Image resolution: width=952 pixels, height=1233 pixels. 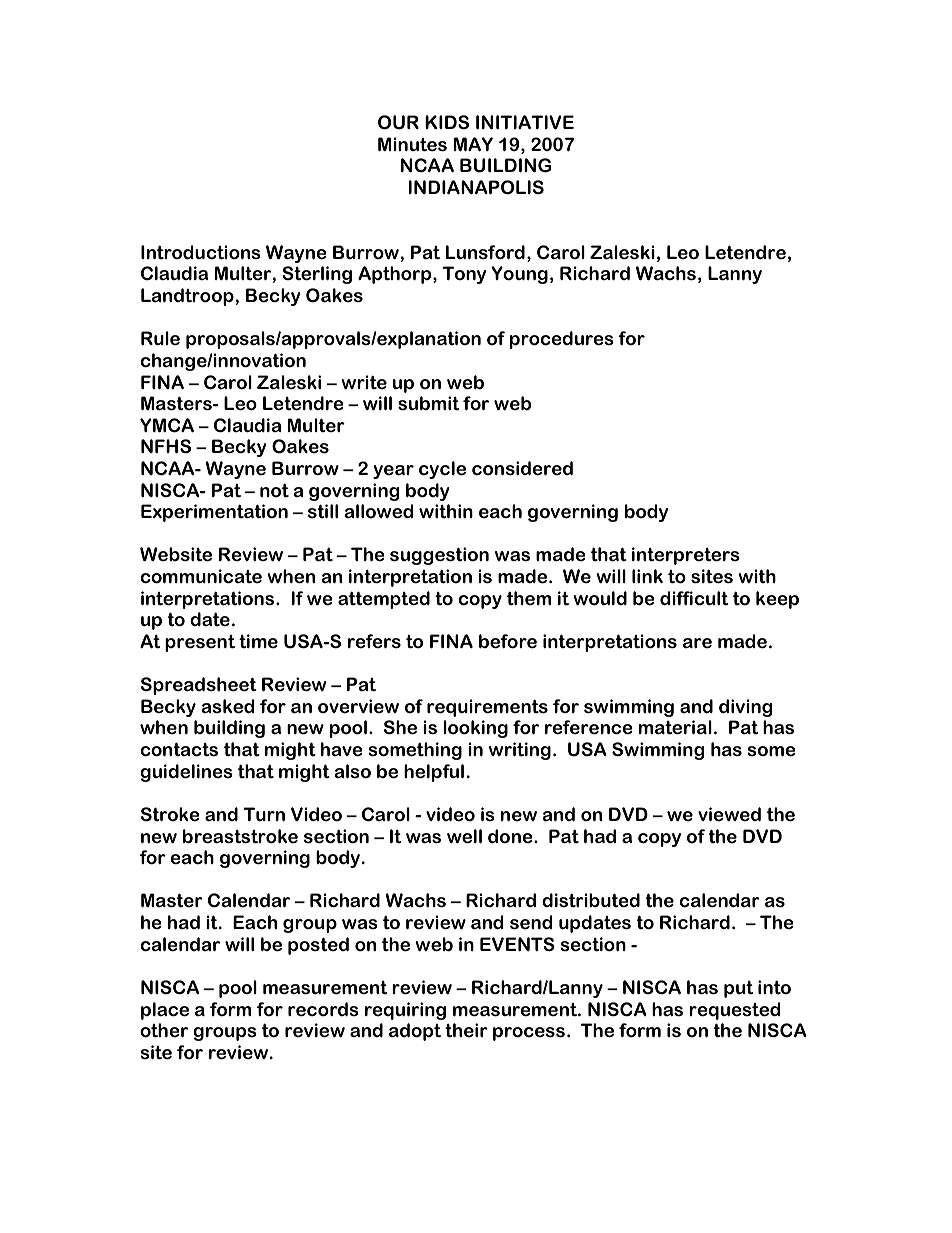 I want to click on place, so click(x=165, y=1011).
